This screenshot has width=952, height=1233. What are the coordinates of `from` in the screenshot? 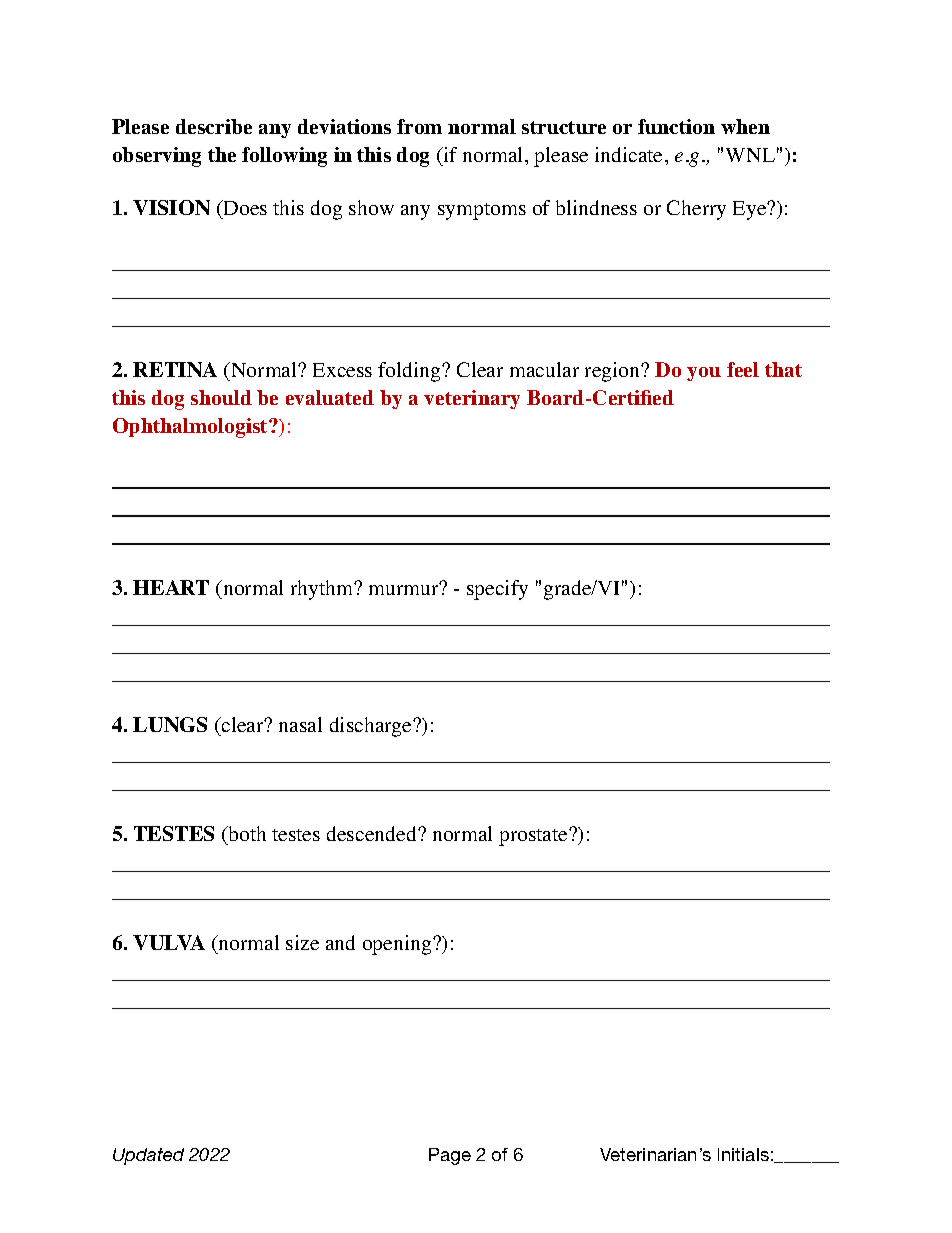 It's located at (419, 126).
